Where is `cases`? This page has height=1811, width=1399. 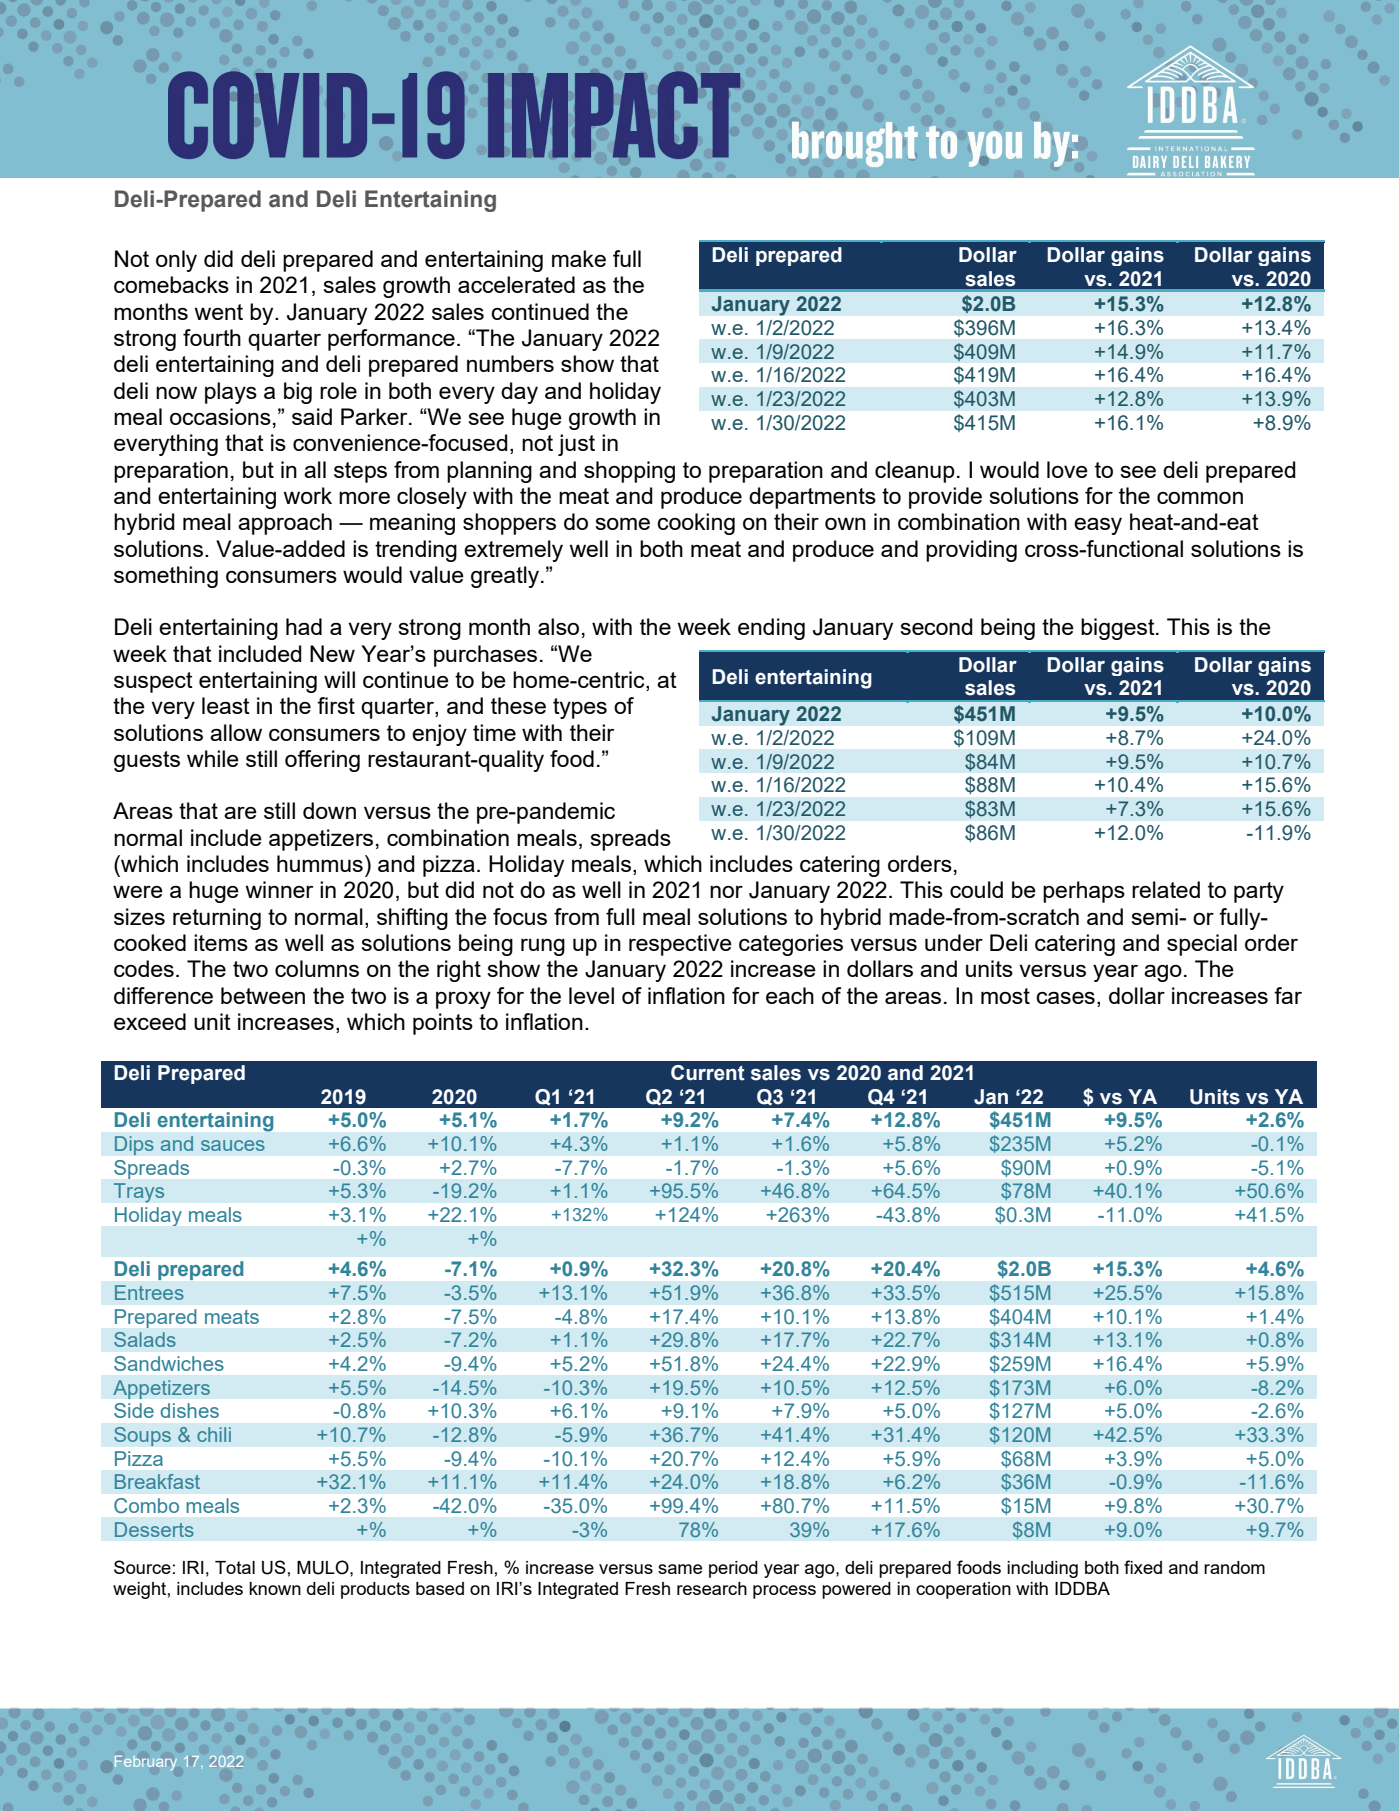 cases is located at coordinates (1065, 998).
